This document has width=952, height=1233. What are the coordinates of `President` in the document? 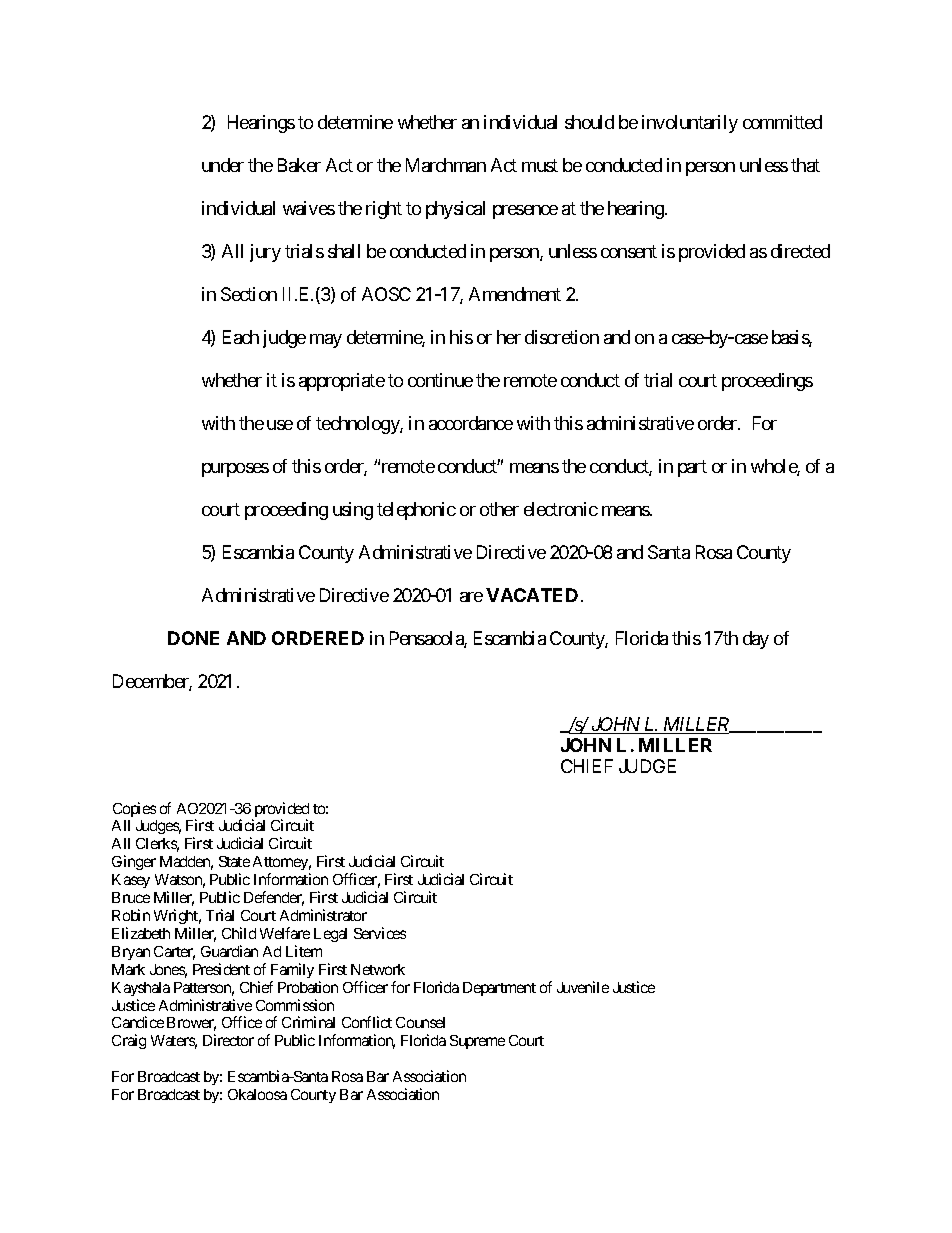 It's located at (221, 969).
